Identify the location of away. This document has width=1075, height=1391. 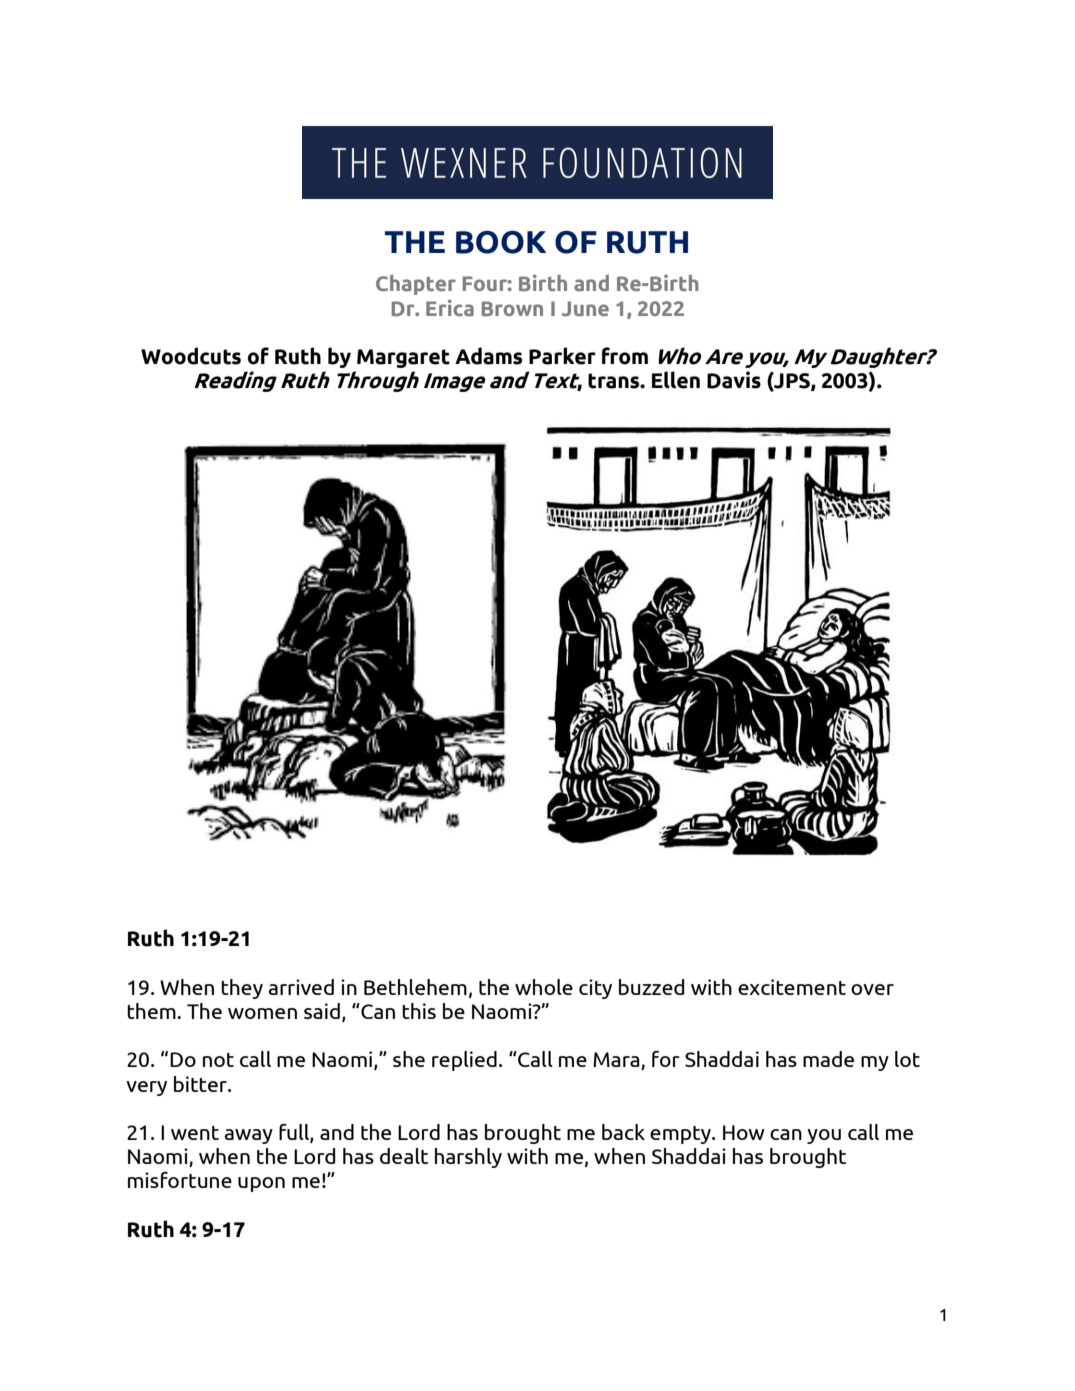
(248, 1136).
